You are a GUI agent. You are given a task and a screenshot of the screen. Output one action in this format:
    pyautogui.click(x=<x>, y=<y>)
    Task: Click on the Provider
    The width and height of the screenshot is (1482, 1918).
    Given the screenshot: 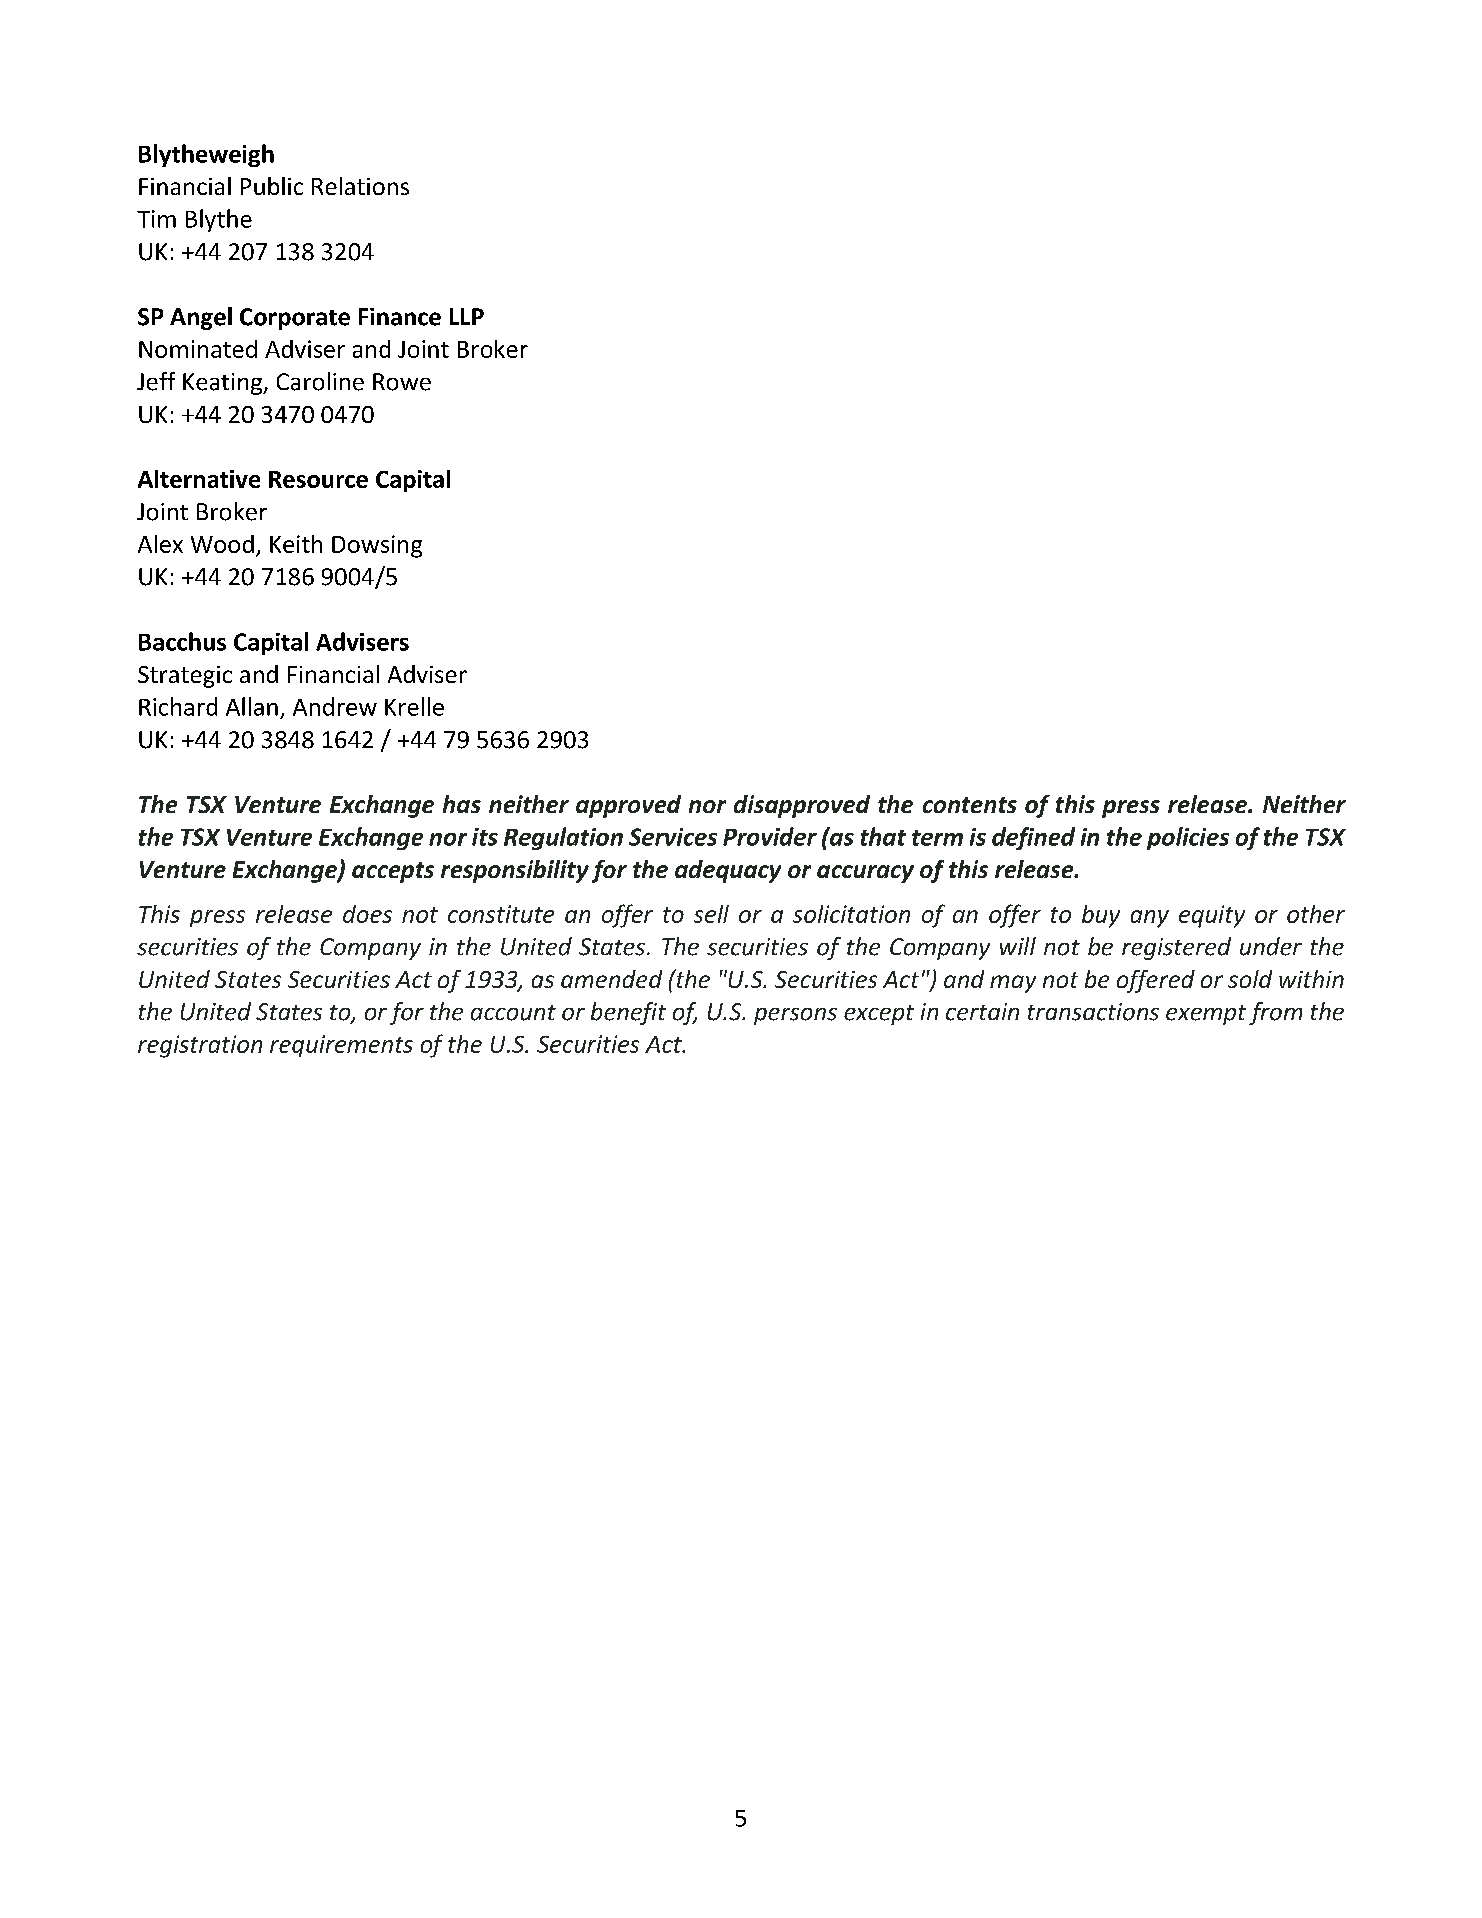 What is the action you would take?
    pyautogui.click(x=770, y=836)
